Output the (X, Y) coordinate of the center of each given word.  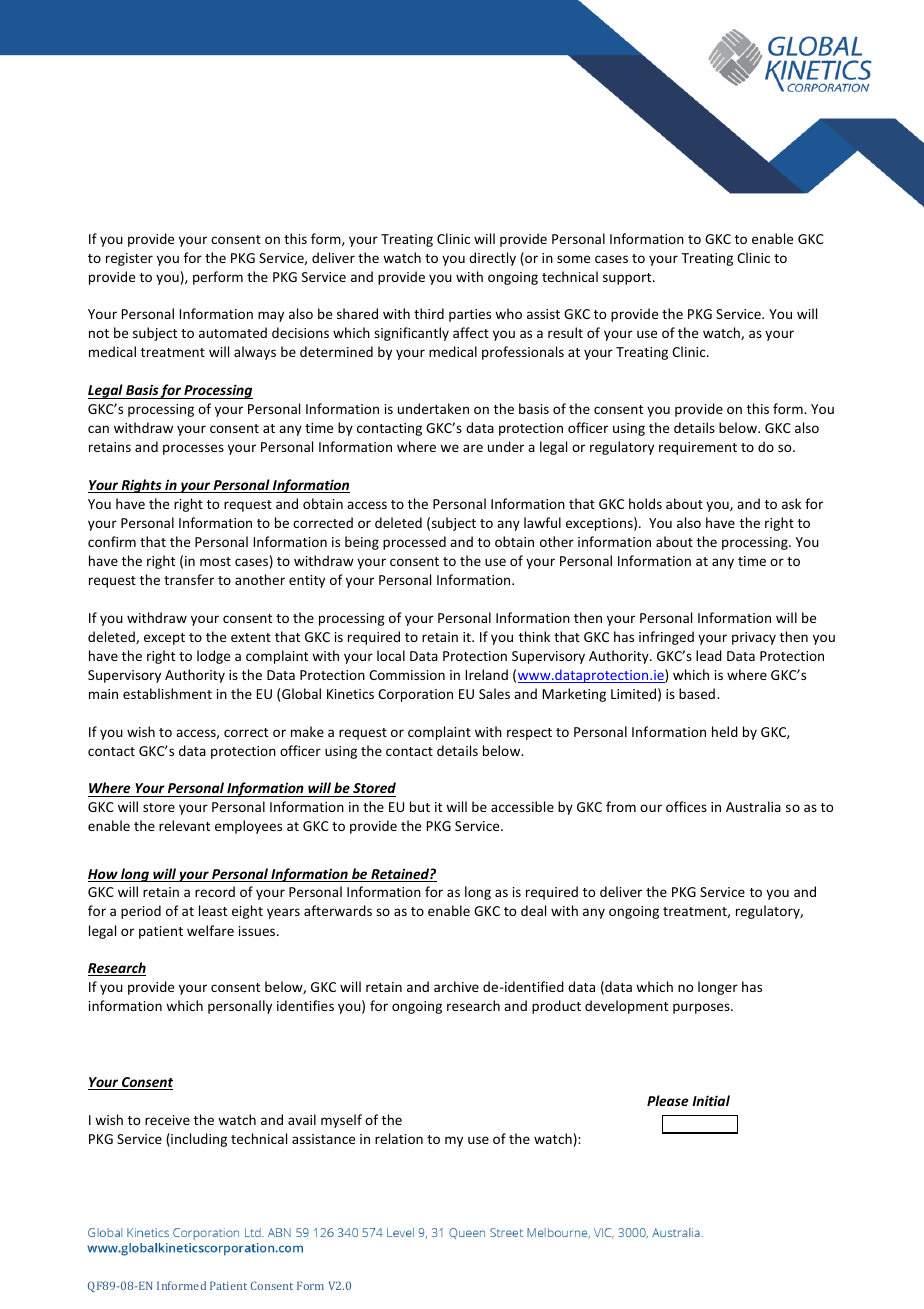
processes (193, 449)
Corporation (415, 695)
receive (167, 1120)
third (429, 313)
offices (686, 806)
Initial (711, 1100)
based (697, 693)
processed (414, 543)
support (628, 279)
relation (399, 1138)
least (213, 910)
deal (533, 910)
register (129, 259)
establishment (167, 693)
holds (645, 503)
